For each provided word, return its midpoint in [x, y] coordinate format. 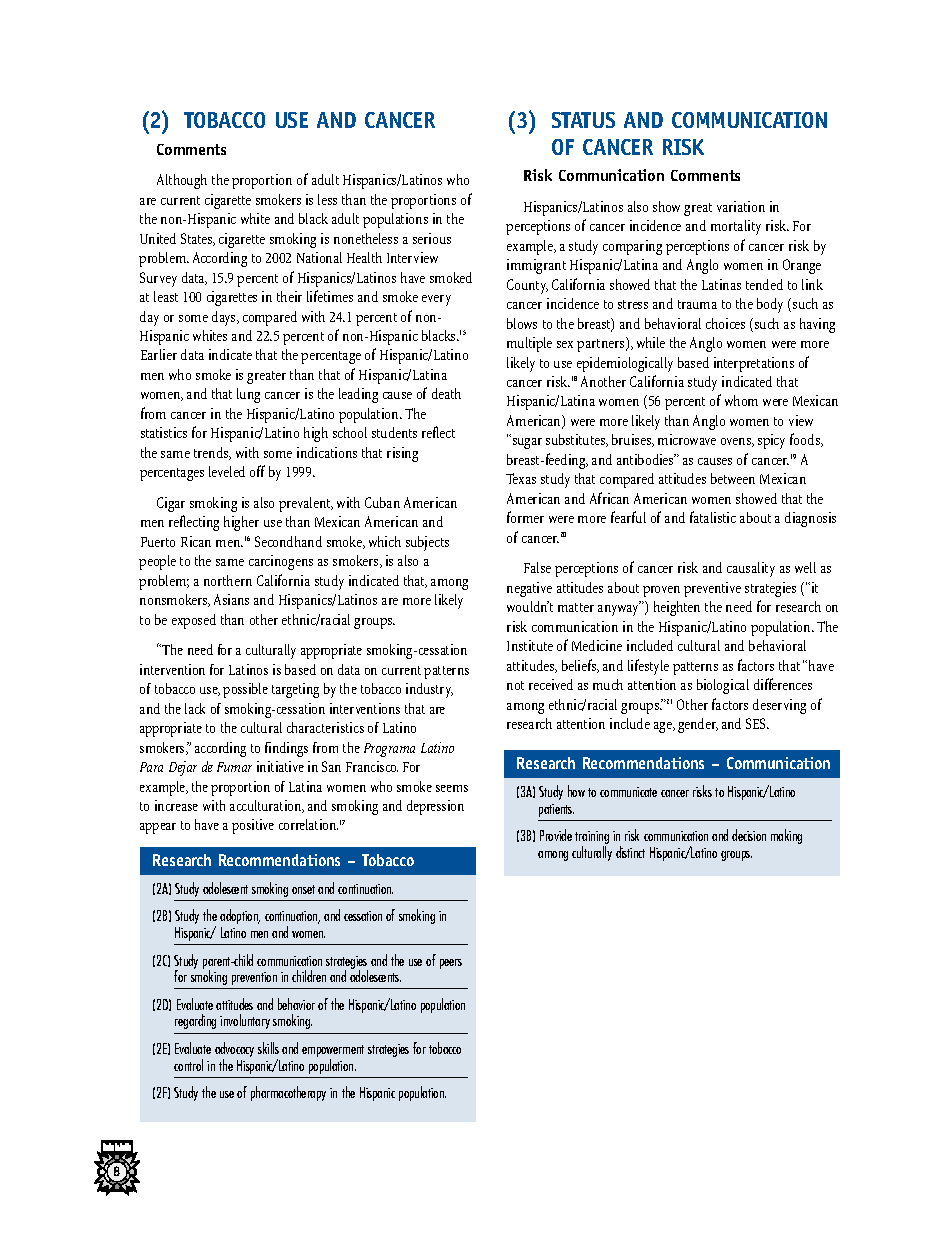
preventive [712, 589]
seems [452, 788]
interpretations [754, 364]
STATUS [583, 120]
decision [749, 835]
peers [451, 964]
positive [253, 826]
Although [182, 181]
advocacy [234, 1051]
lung [248, 395]
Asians [231, 599]
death [446, 393]
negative [529, 589]
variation [741, 206]
